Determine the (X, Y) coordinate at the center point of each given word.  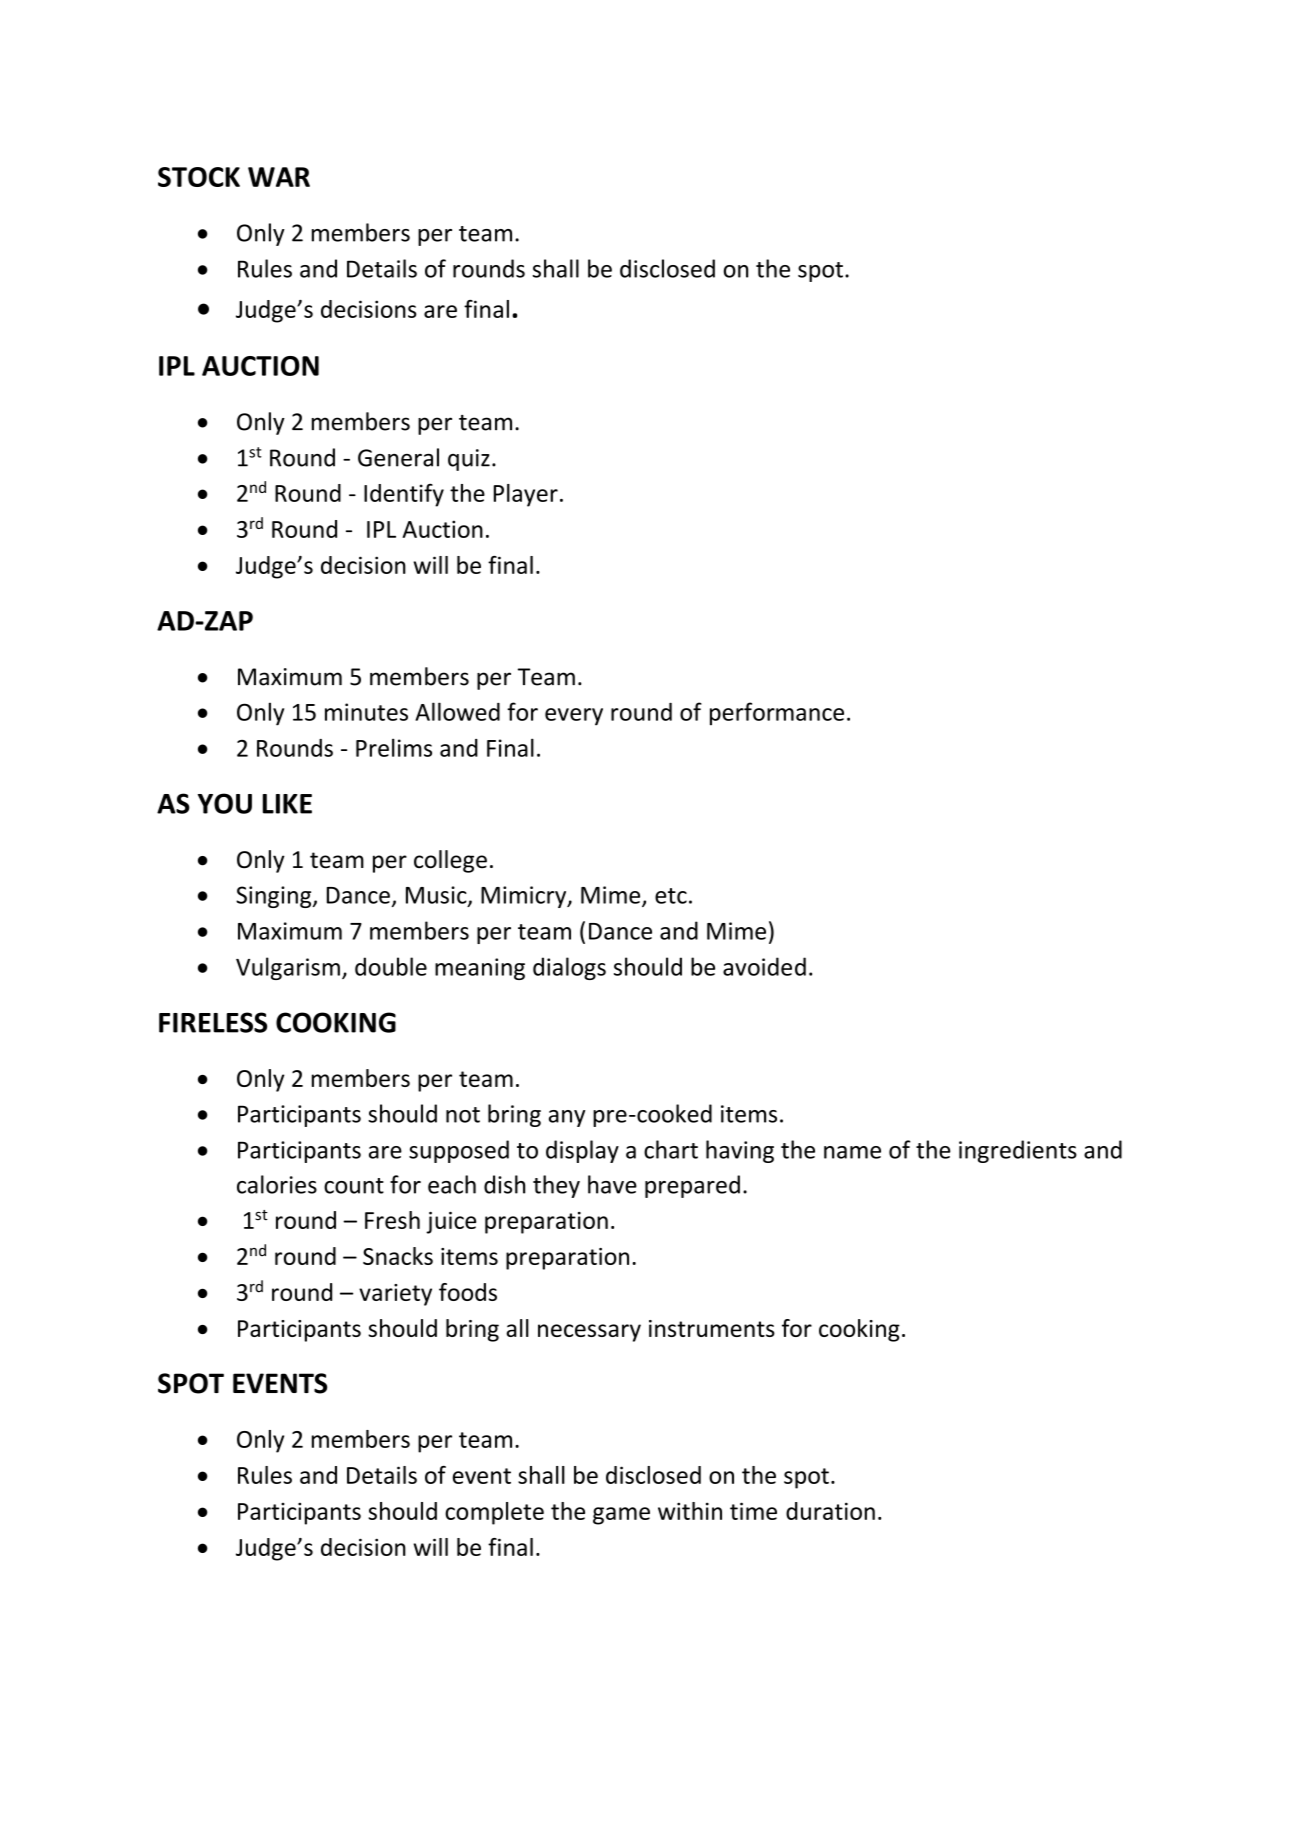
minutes (366, 712)
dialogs (569, 968)
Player (526, 495)
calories (277, 1184)
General (398, 457)
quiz (469, 460)
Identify (404, 495)
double (391, 966)
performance (777, 714)
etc (671, 896)
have (612, 1184)
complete (494, 1513)
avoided (764, 966)
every (574, 717)
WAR (279, 177)
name (852, 1152)
